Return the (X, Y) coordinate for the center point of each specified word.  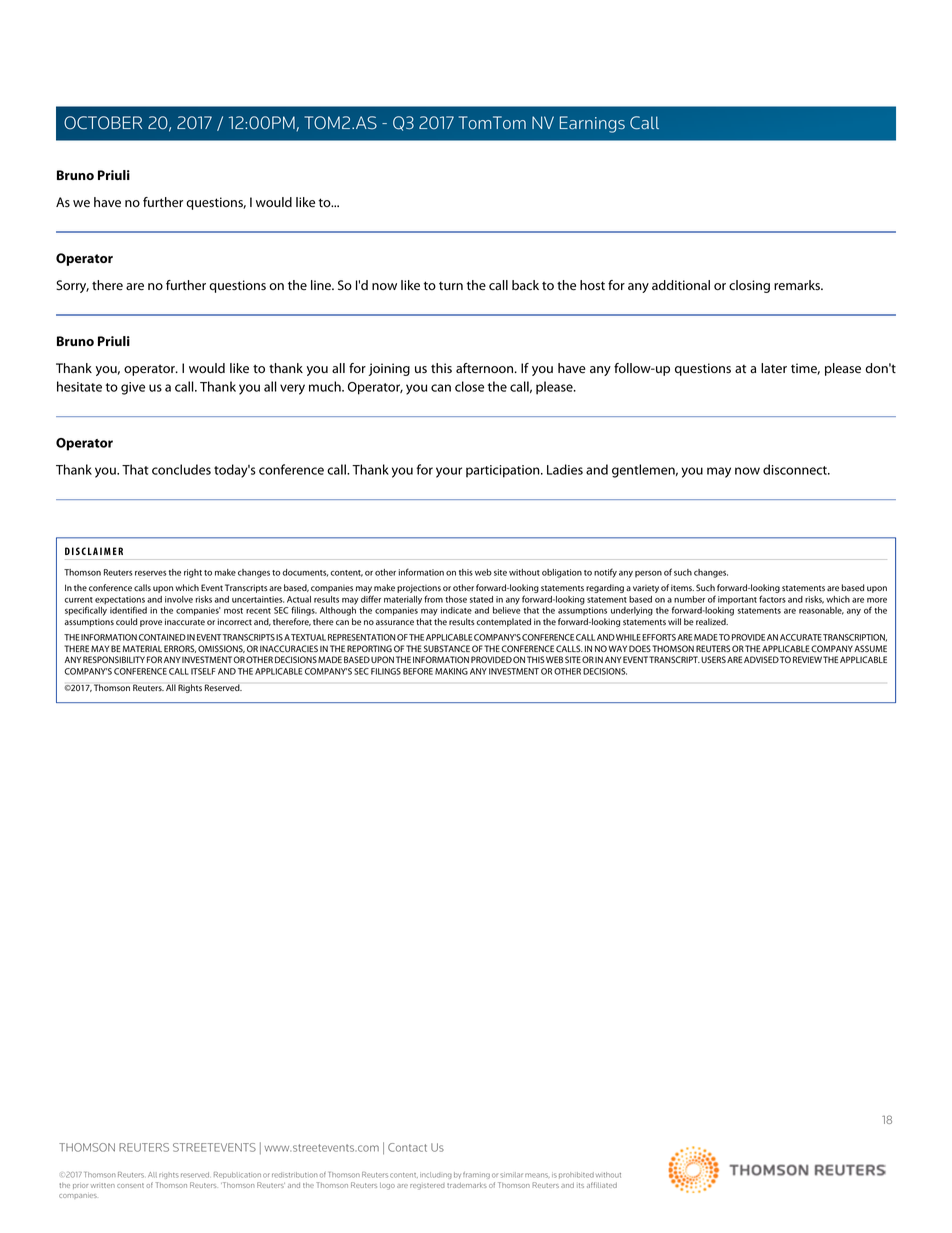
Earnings (592, 124)
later (774, 368)
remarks (798, 285)
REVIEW (807, 659)
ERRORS (180, 649)
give (133, 388)
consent (130, 1185)
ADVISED (761, 659)
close (469, 386)
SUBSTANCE (447, 648)
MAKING (451, 671)
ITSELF (203, 671)
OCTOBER (103, 123)
